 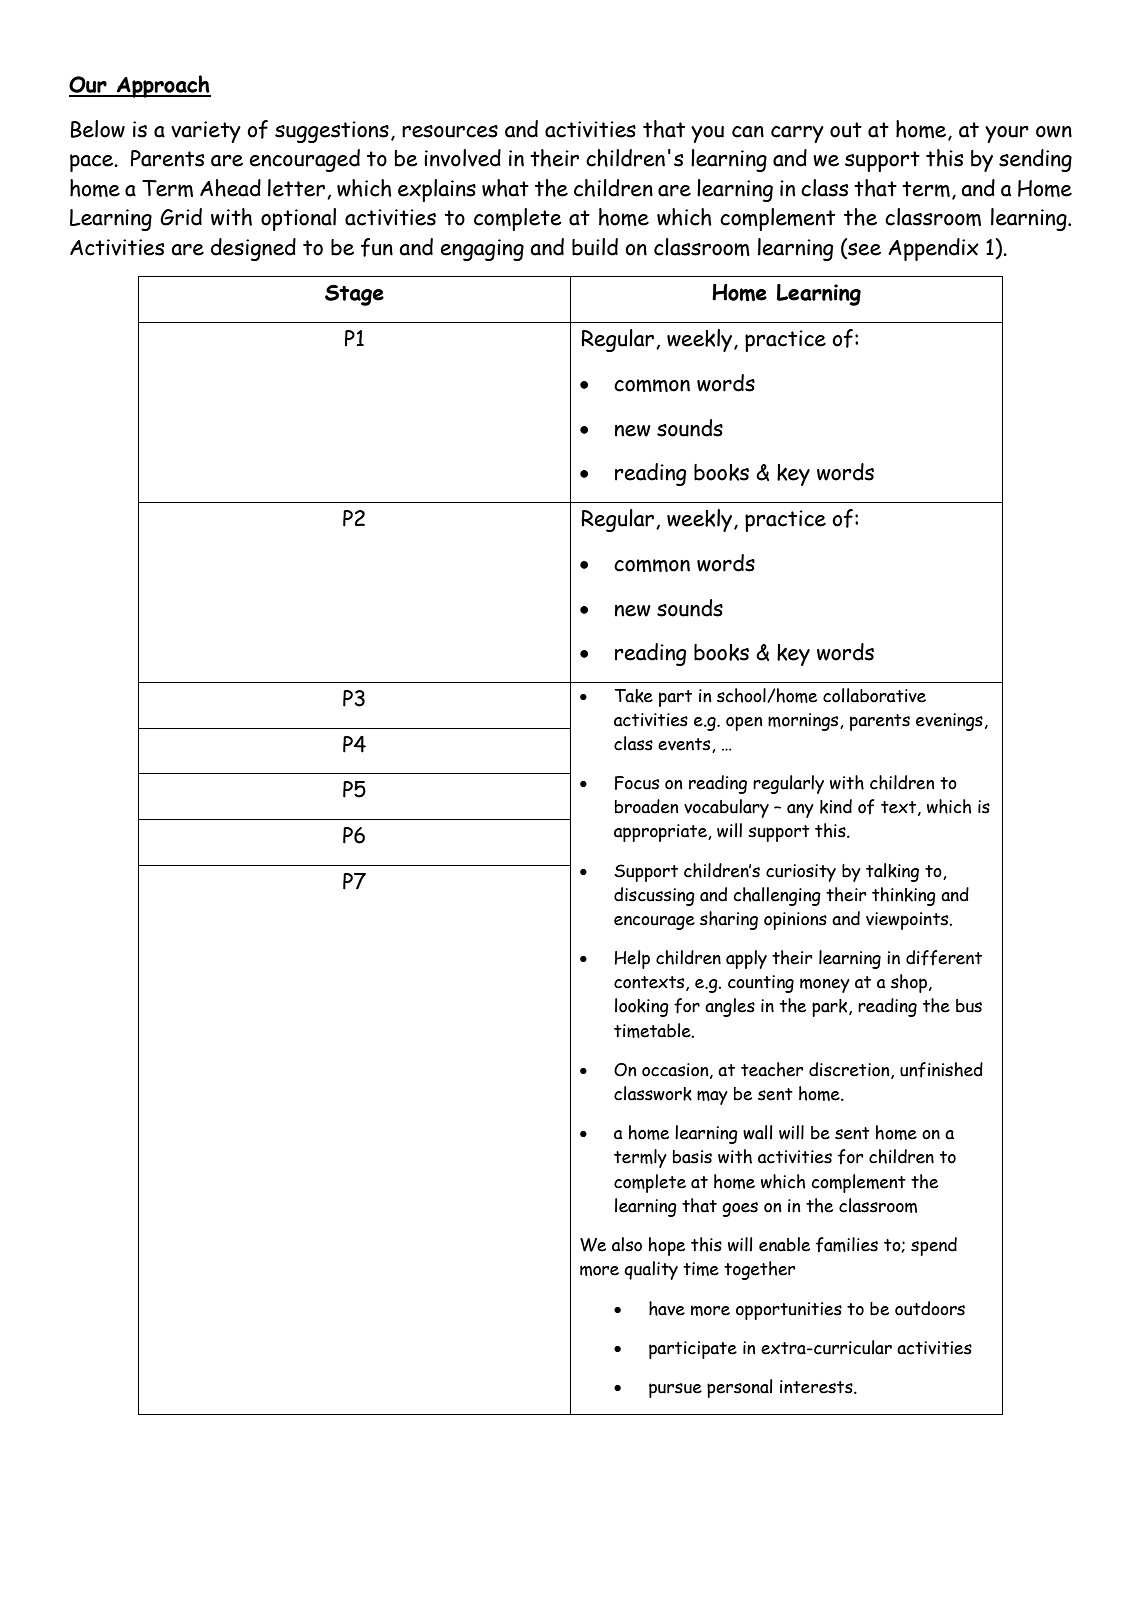 I want to click on your, so click(x=1007, y=134).
